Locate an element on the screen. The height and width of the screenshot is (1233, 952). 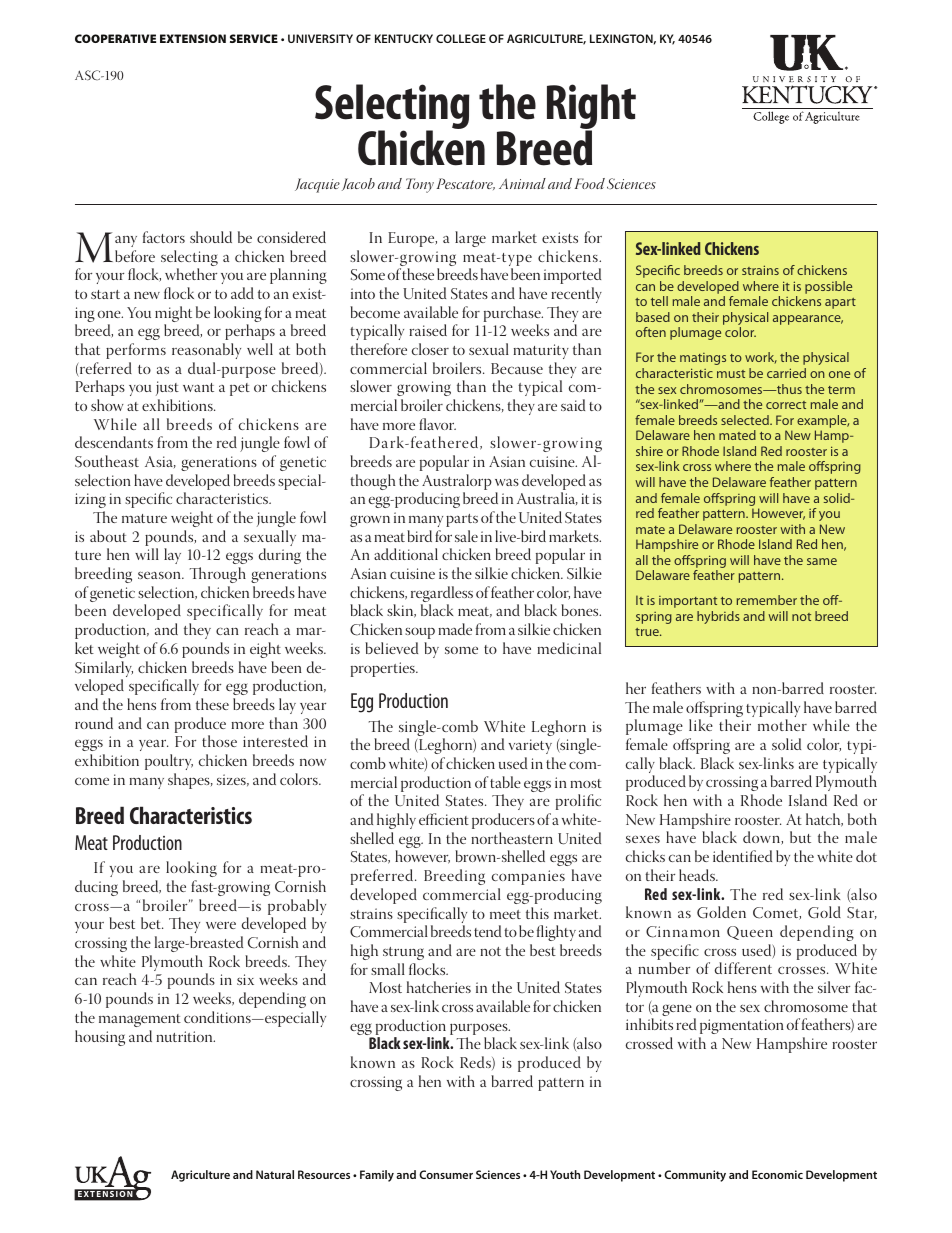
Economic is located at coordinates (777, 1174).
